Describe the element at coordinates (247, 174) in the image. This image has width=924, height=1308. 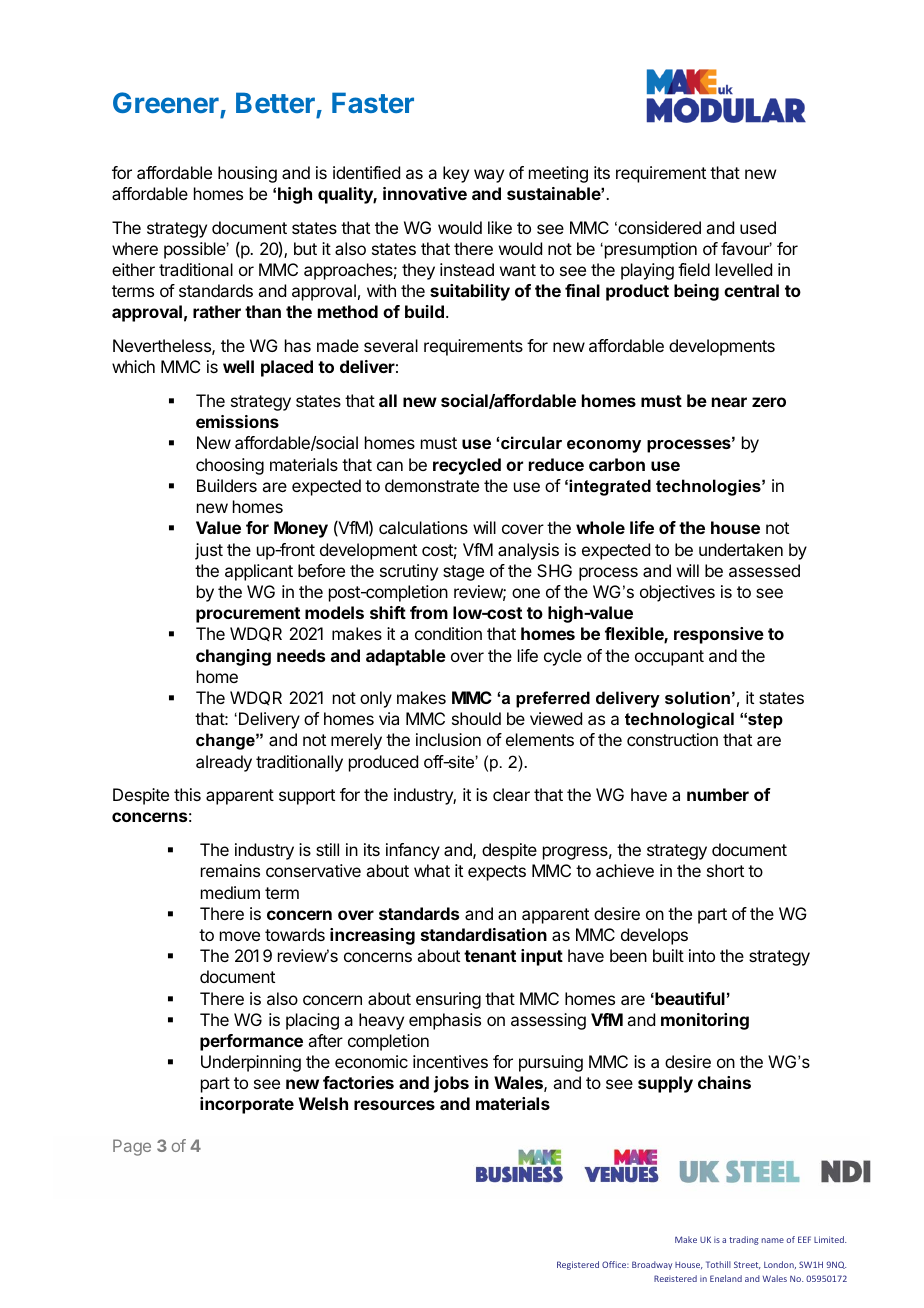
I see `housing` at that location.
